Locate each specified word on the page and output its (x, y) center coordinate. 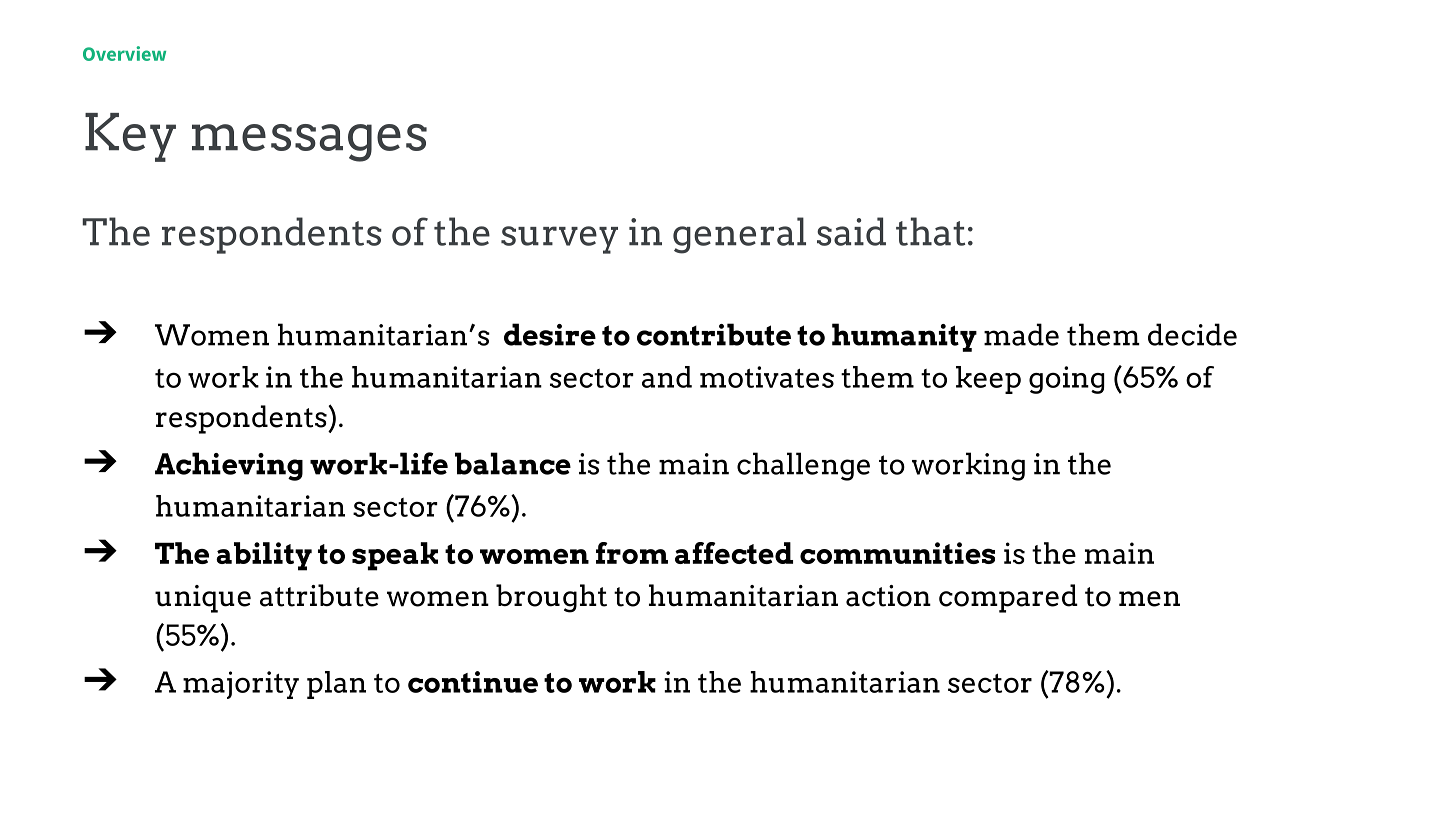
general (739, 235)
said (851, 231)
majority (241, 685)
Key (130, 137)
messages (309, 143)
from (632, 553)
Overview (124, 53)
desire (550, 334)
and (667, 377)
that (930, 231)
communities (897, 553)
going (1066, 380)
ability (264, 556)
